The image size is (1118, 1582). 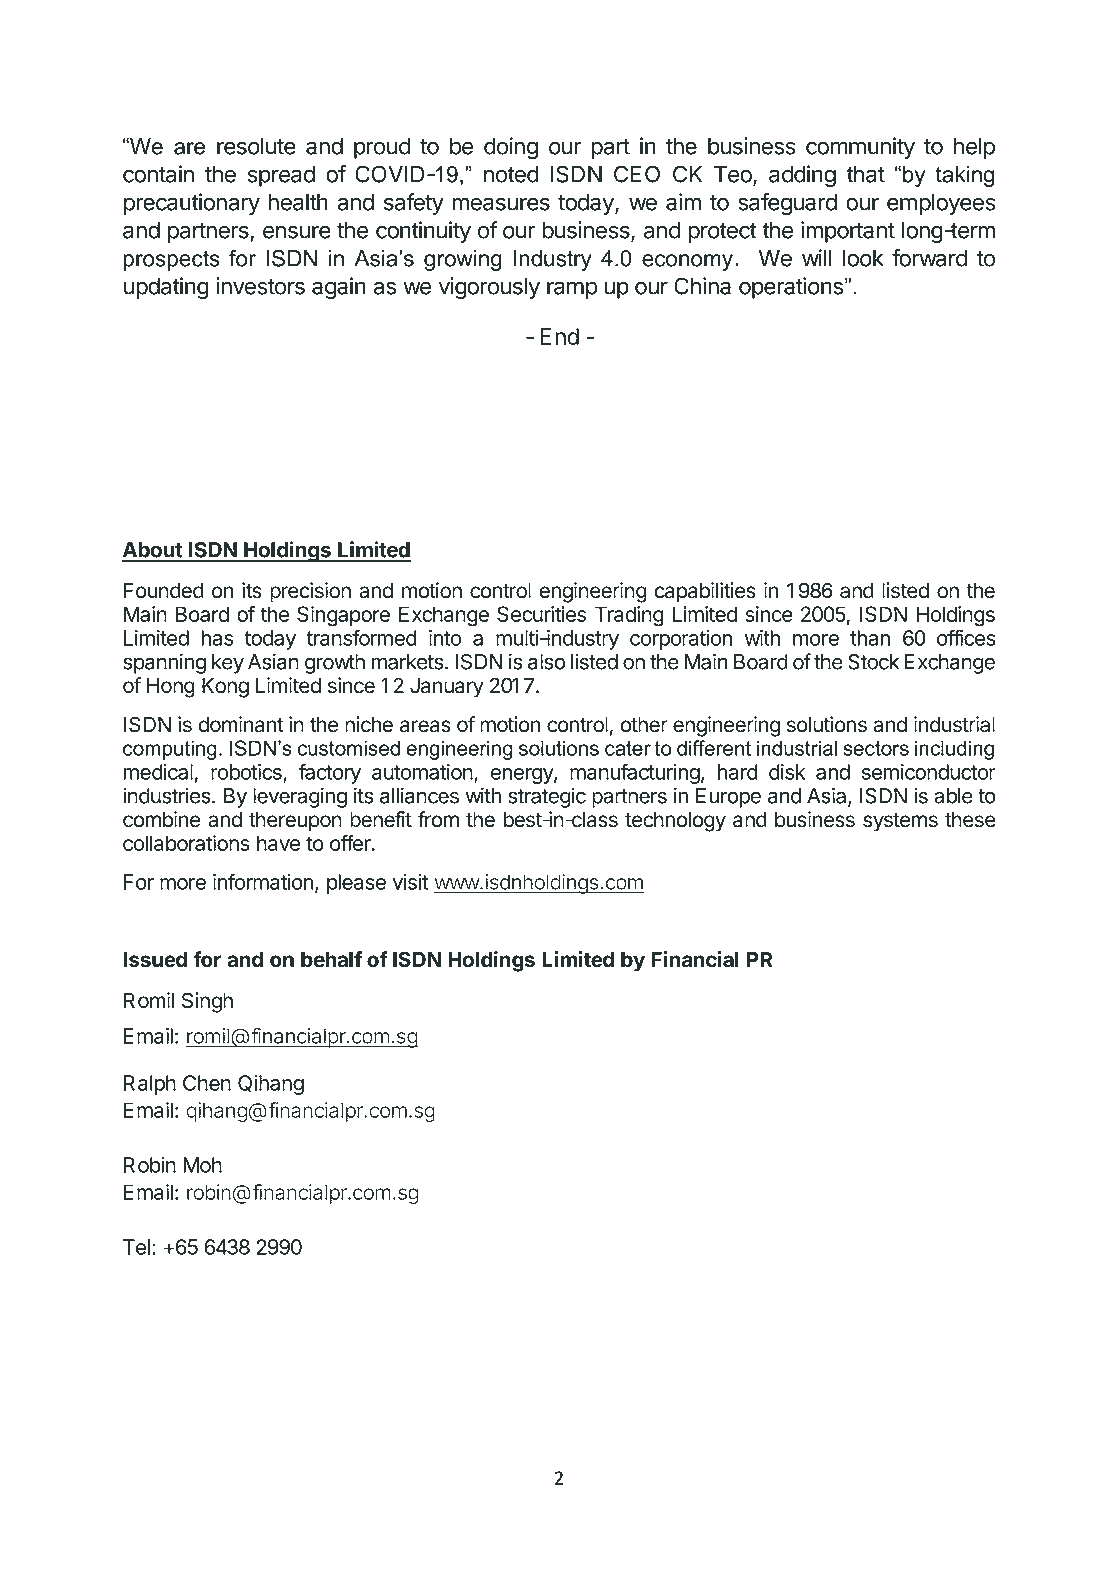 What do you see at coordinates (900, 822) in the image?
I see `systems` at bounding box center [900, 822].
